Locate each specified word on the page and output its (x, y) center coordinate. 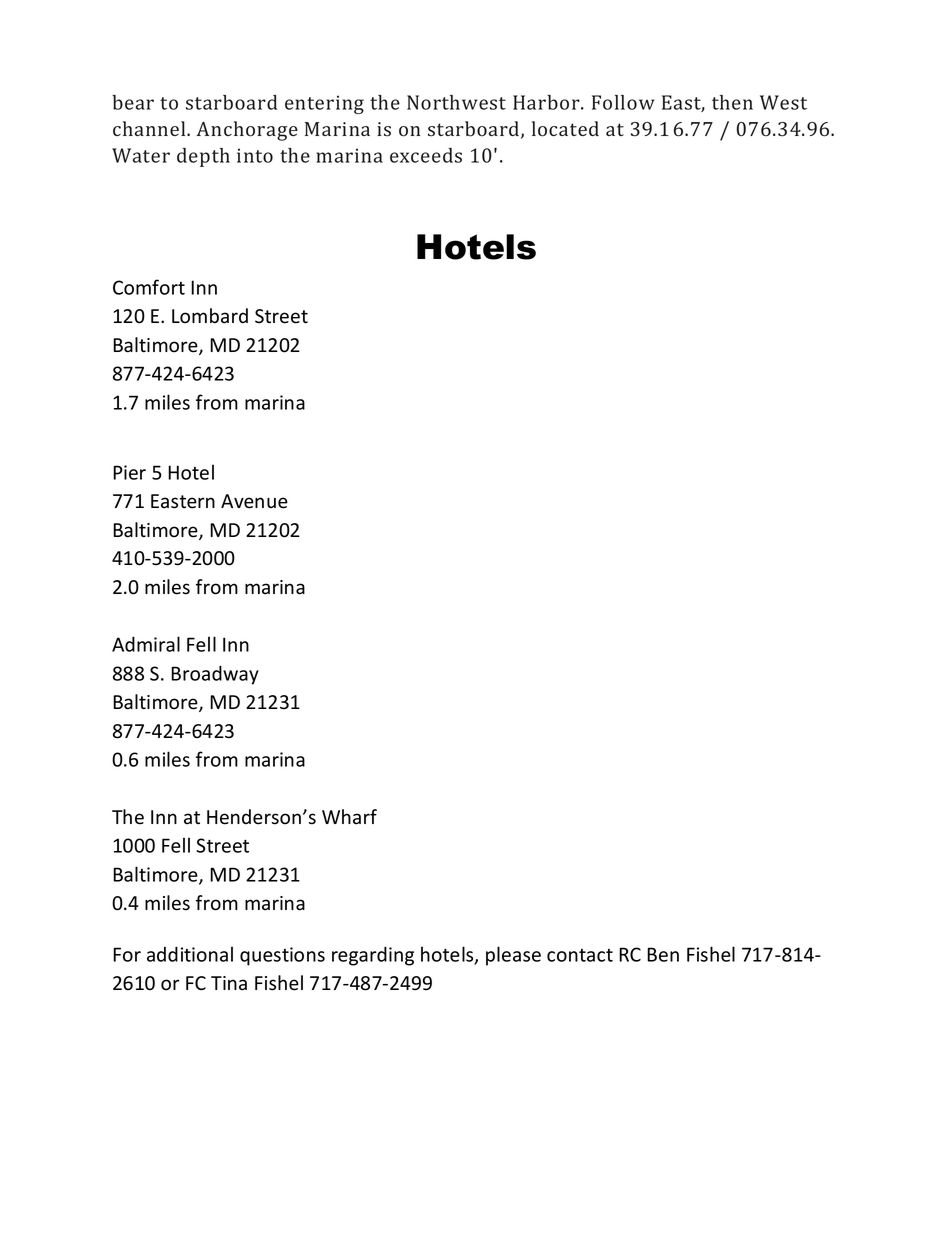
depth (203, 157)
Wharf (349, 817)
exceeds (426, 155)
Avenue (254, 501)
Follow (623, 102)
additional (190, 954)
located (565, 129)
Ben (663, 954)
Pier (129, 472)
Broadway (215, 675)
